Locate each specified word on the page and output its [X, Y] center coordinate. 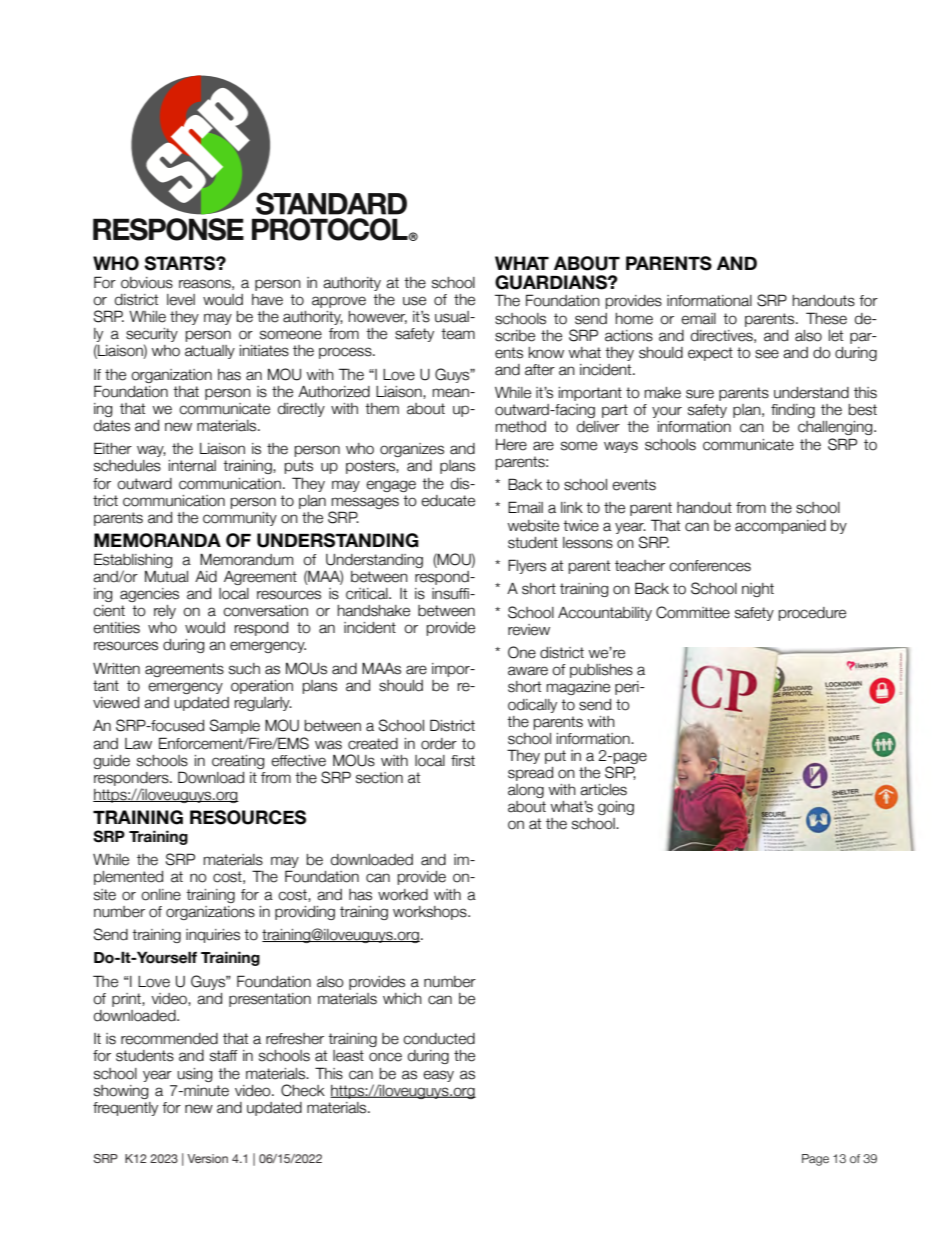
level [181, 300]
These [826, 318]
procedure [812, 614]
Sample [235, 726]
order [439, 744]
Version [207, 1158]
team [458, 334]
